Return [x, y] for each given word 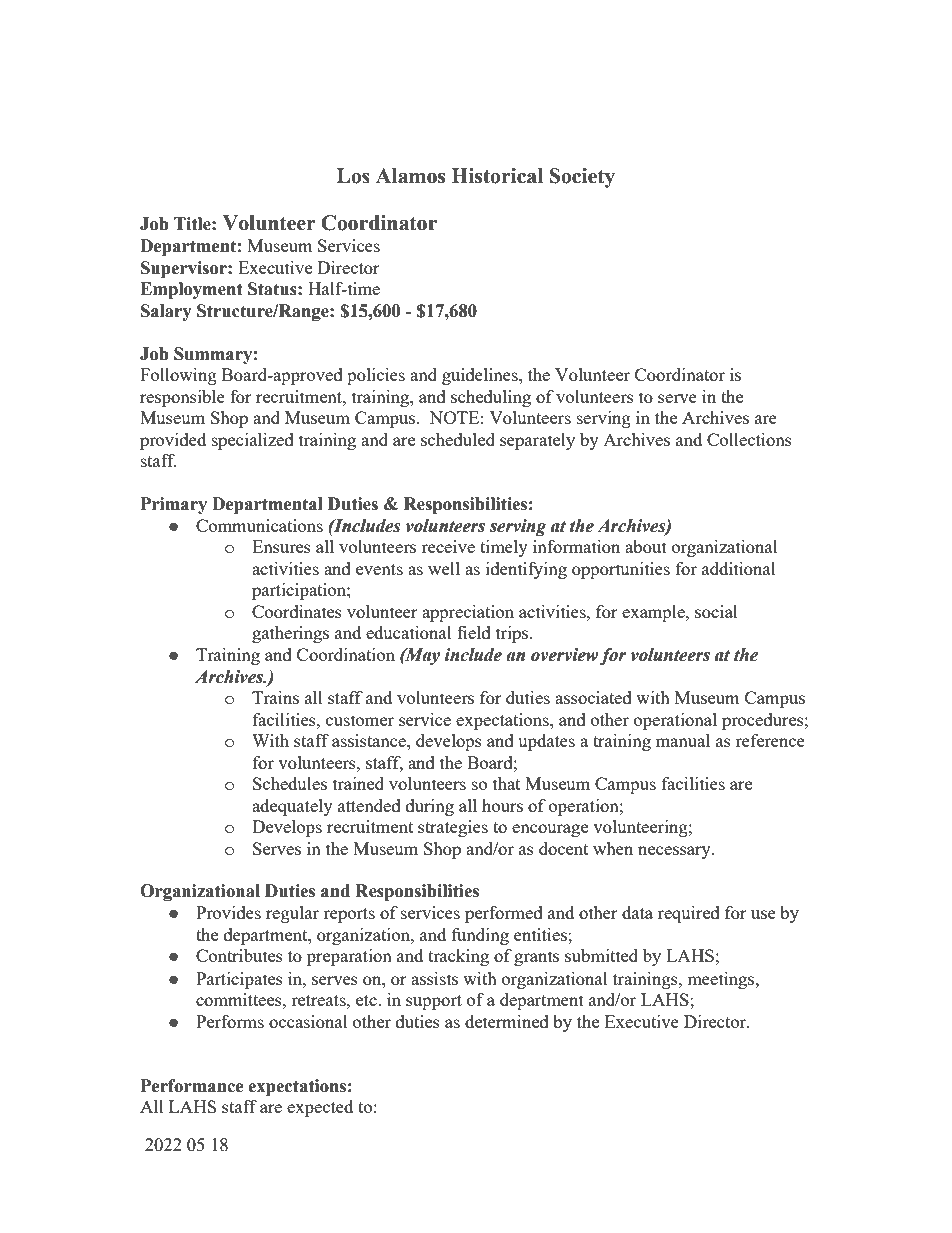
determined [507, 1021]
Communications [259, 525]
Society [582, 178]
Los [353, 176]
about [646, 546]
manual [683, 740]
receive [448, 546]
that [506, 783]
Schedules [290, 783]
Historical [497, 176]
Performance [192, 1086]
